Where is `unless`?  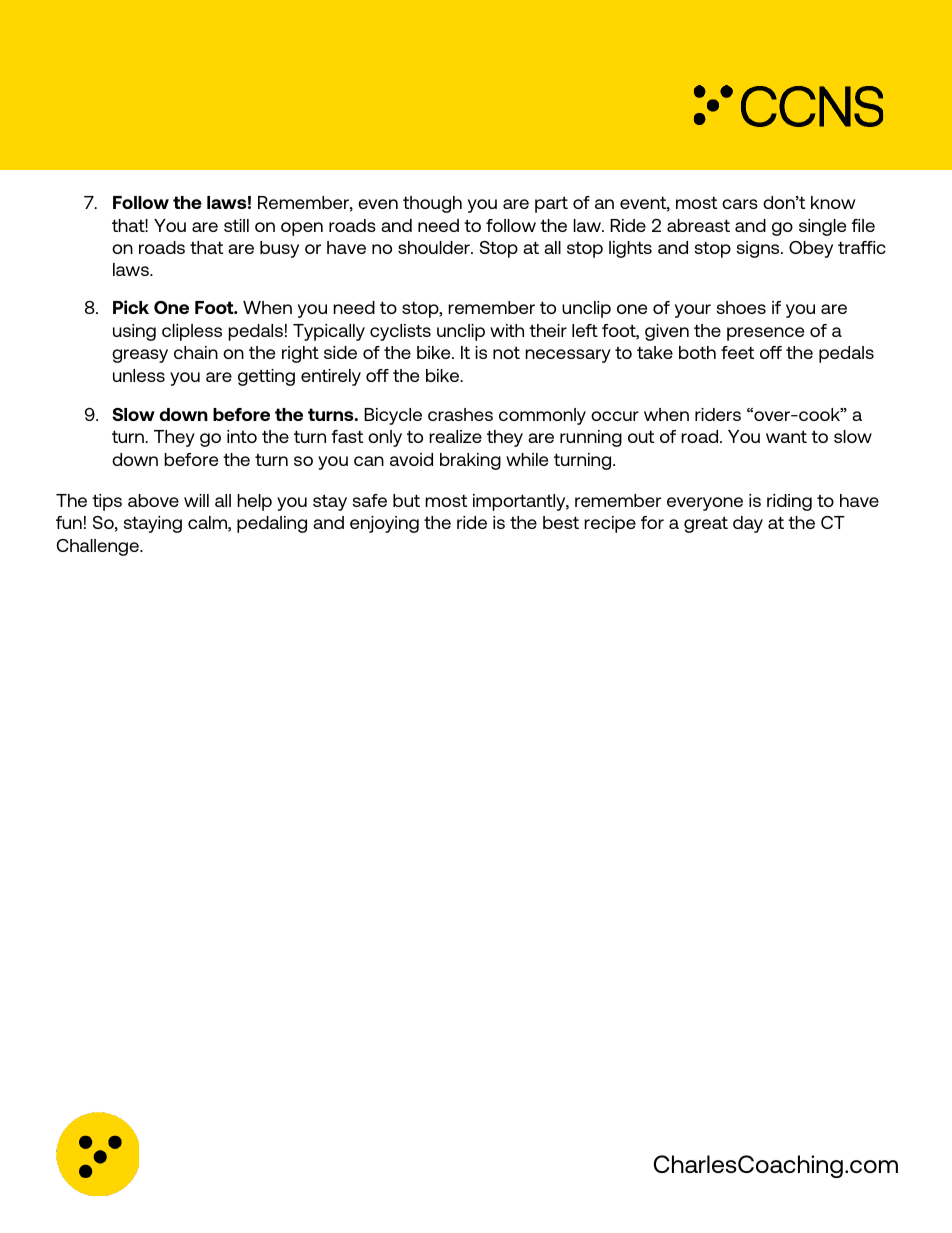
unless is located at coordinates (139, 375).
